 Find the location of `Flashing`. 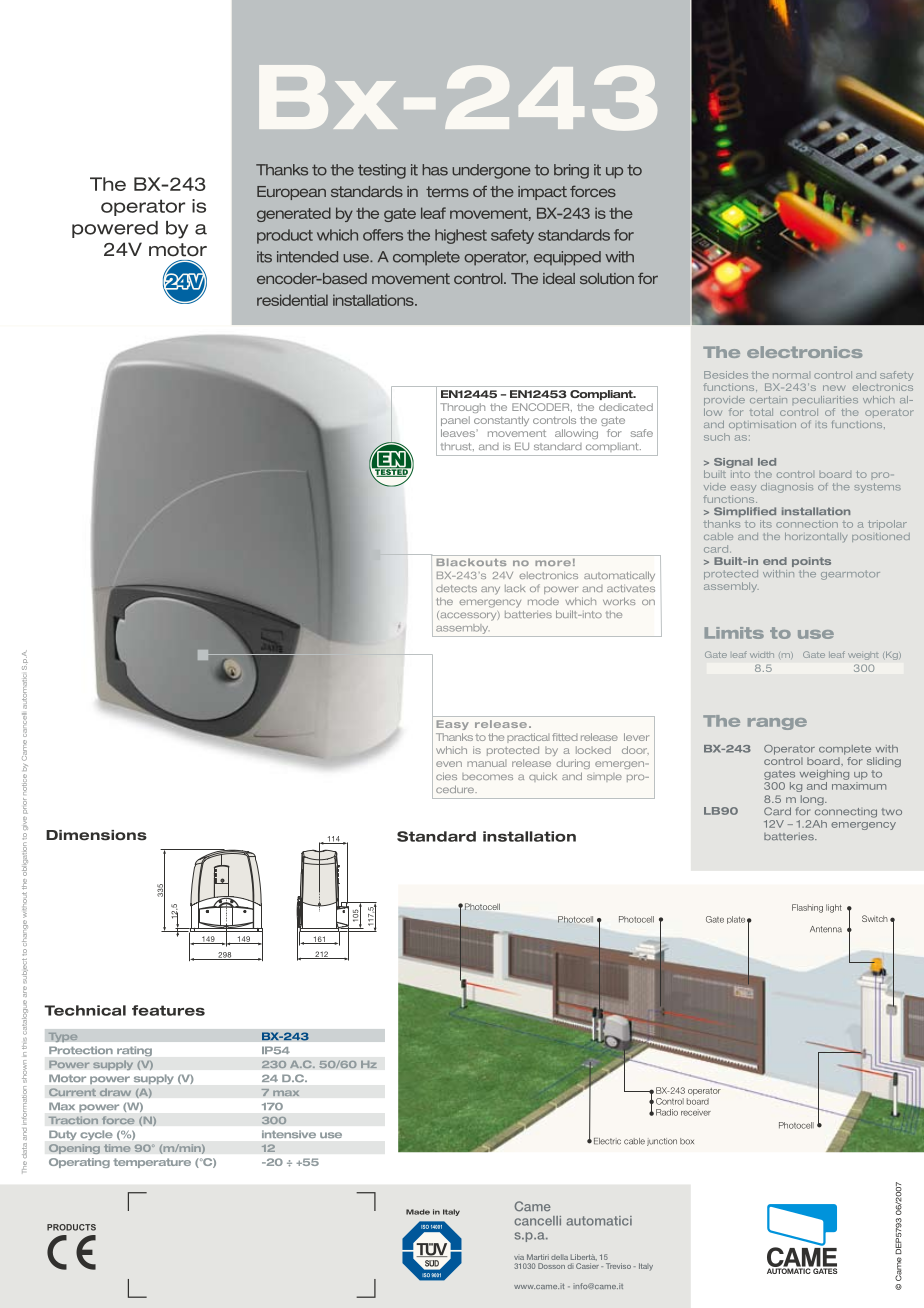

Flashing is located at coordinates (807, 908).
